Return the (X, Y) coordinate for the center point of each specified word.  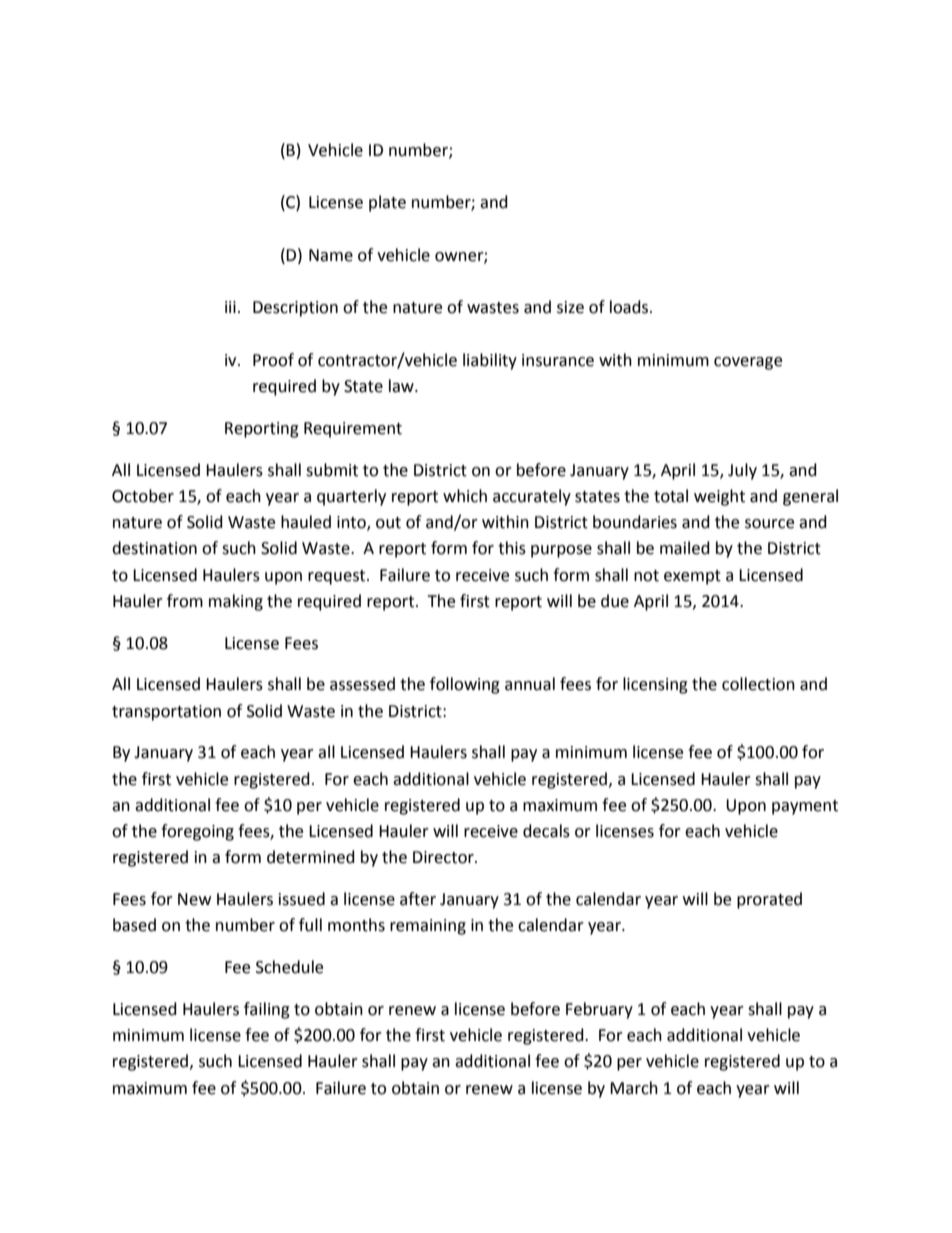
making (236, 602)
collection (758, 684)
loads (630, 307)
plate (387, 203)
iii (230, 307)
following (465, 685)
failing (267, 1010)
